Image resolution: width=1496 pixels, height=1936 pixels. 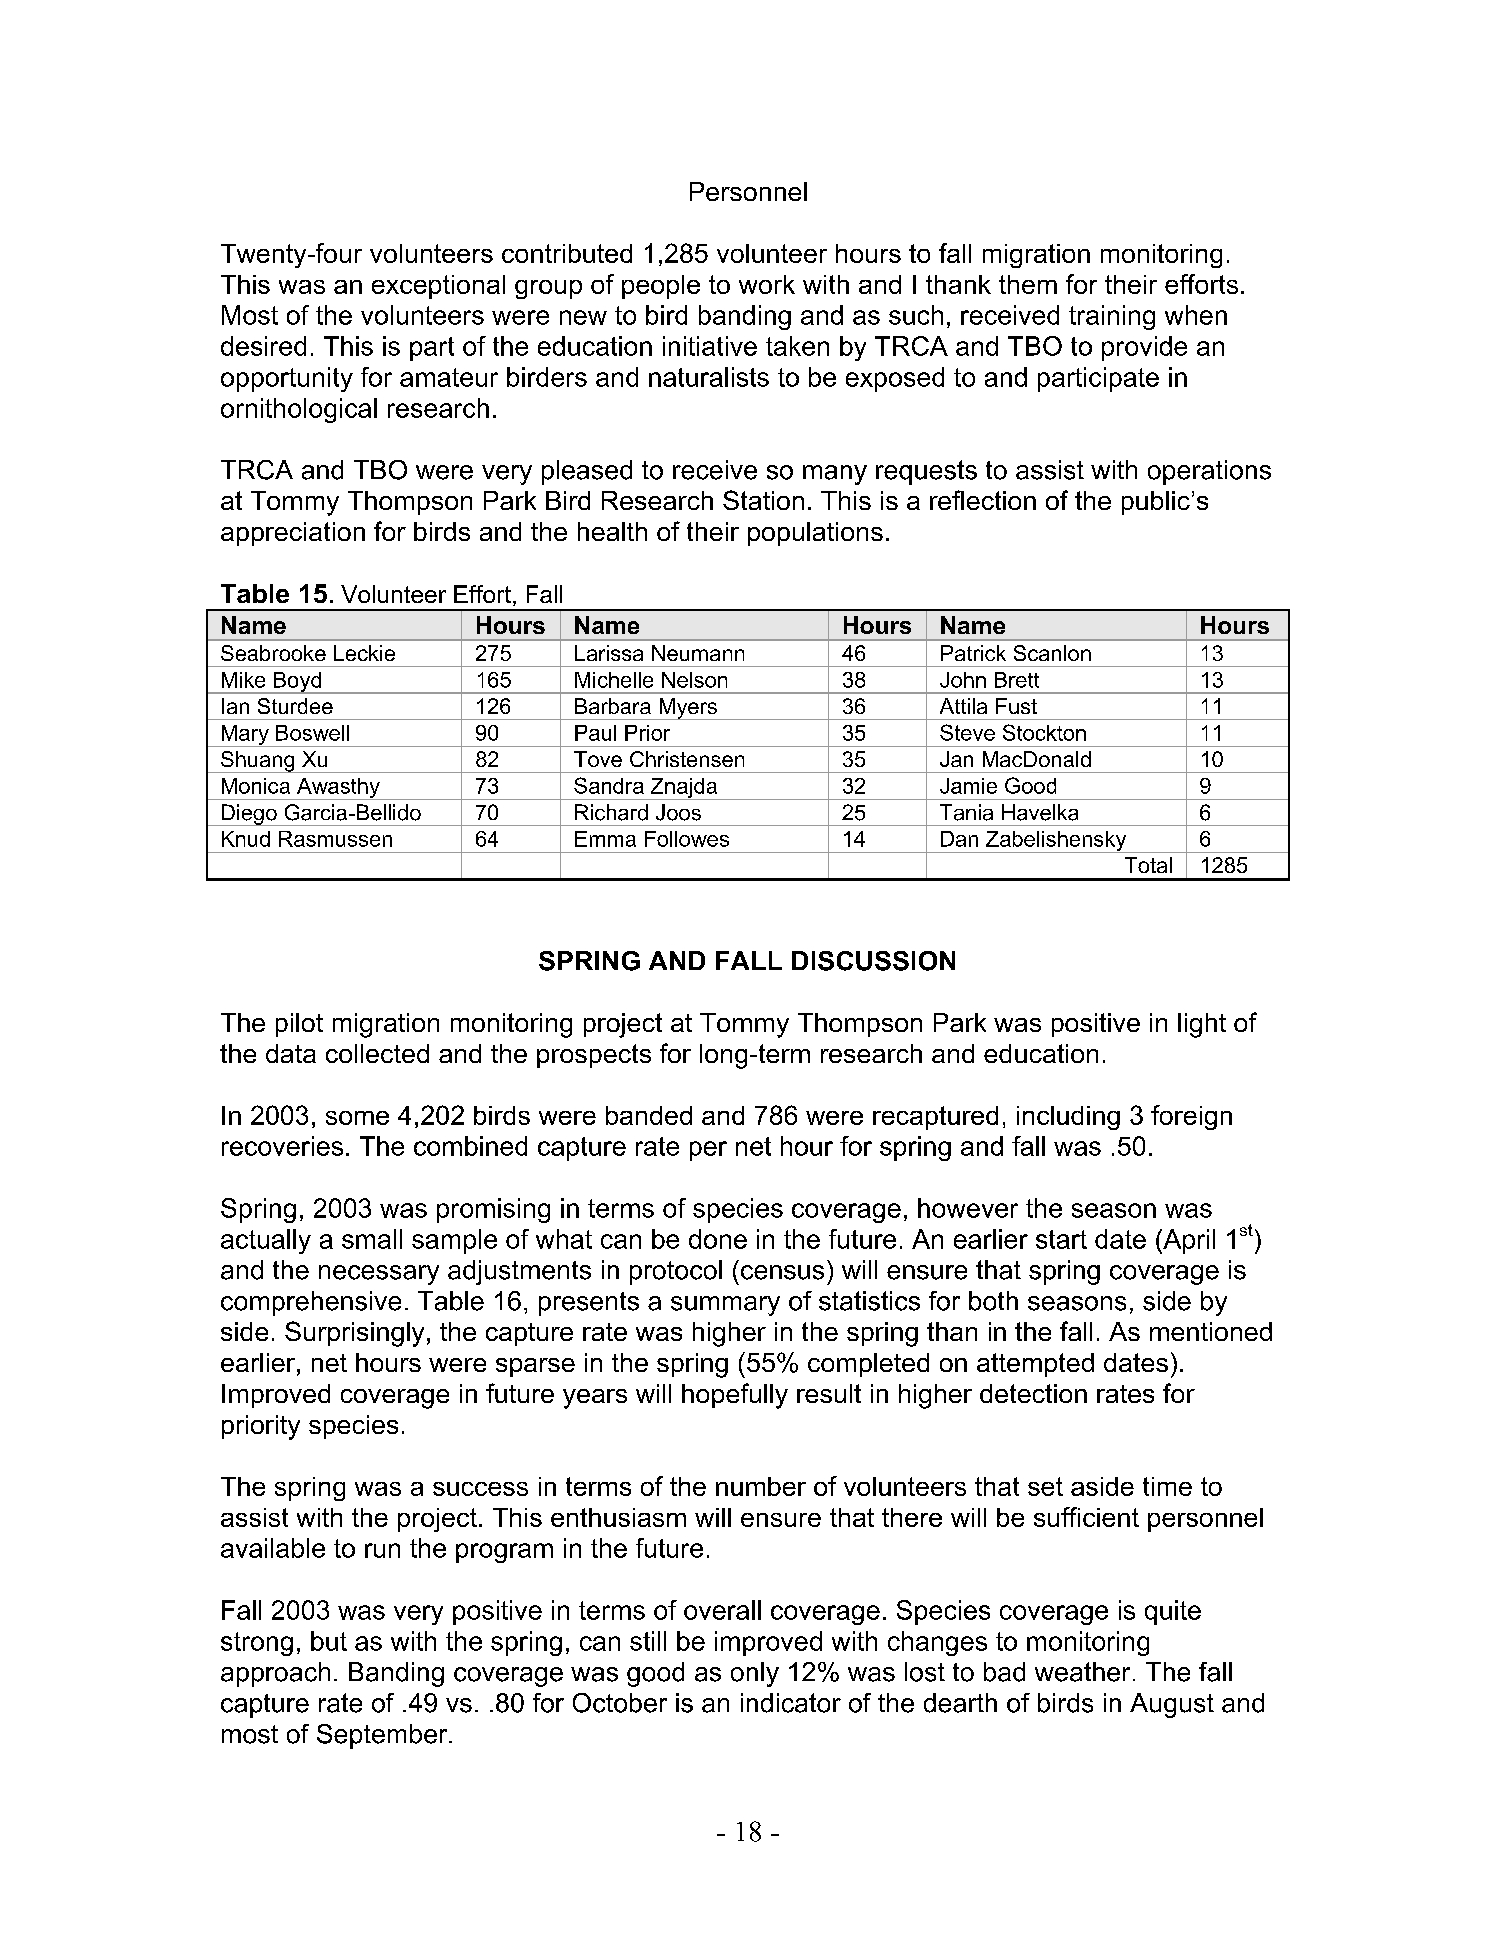 What do you see at coordinates (1112, 317) in the screenshot?
I see `training` at bounding box center [1112, 317].
